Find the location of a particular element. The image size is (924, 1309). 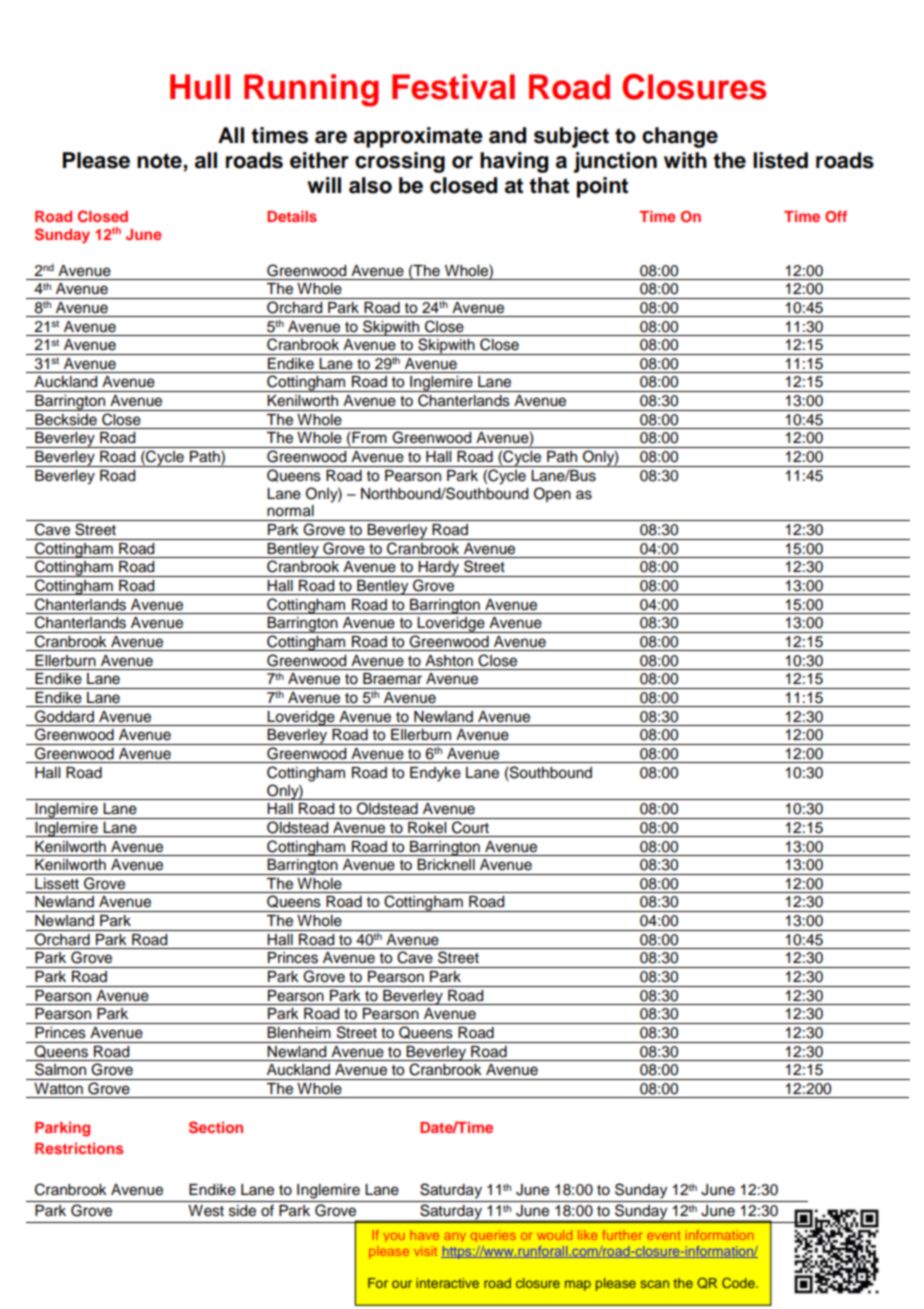

note is located at coordinates (159, 161).
